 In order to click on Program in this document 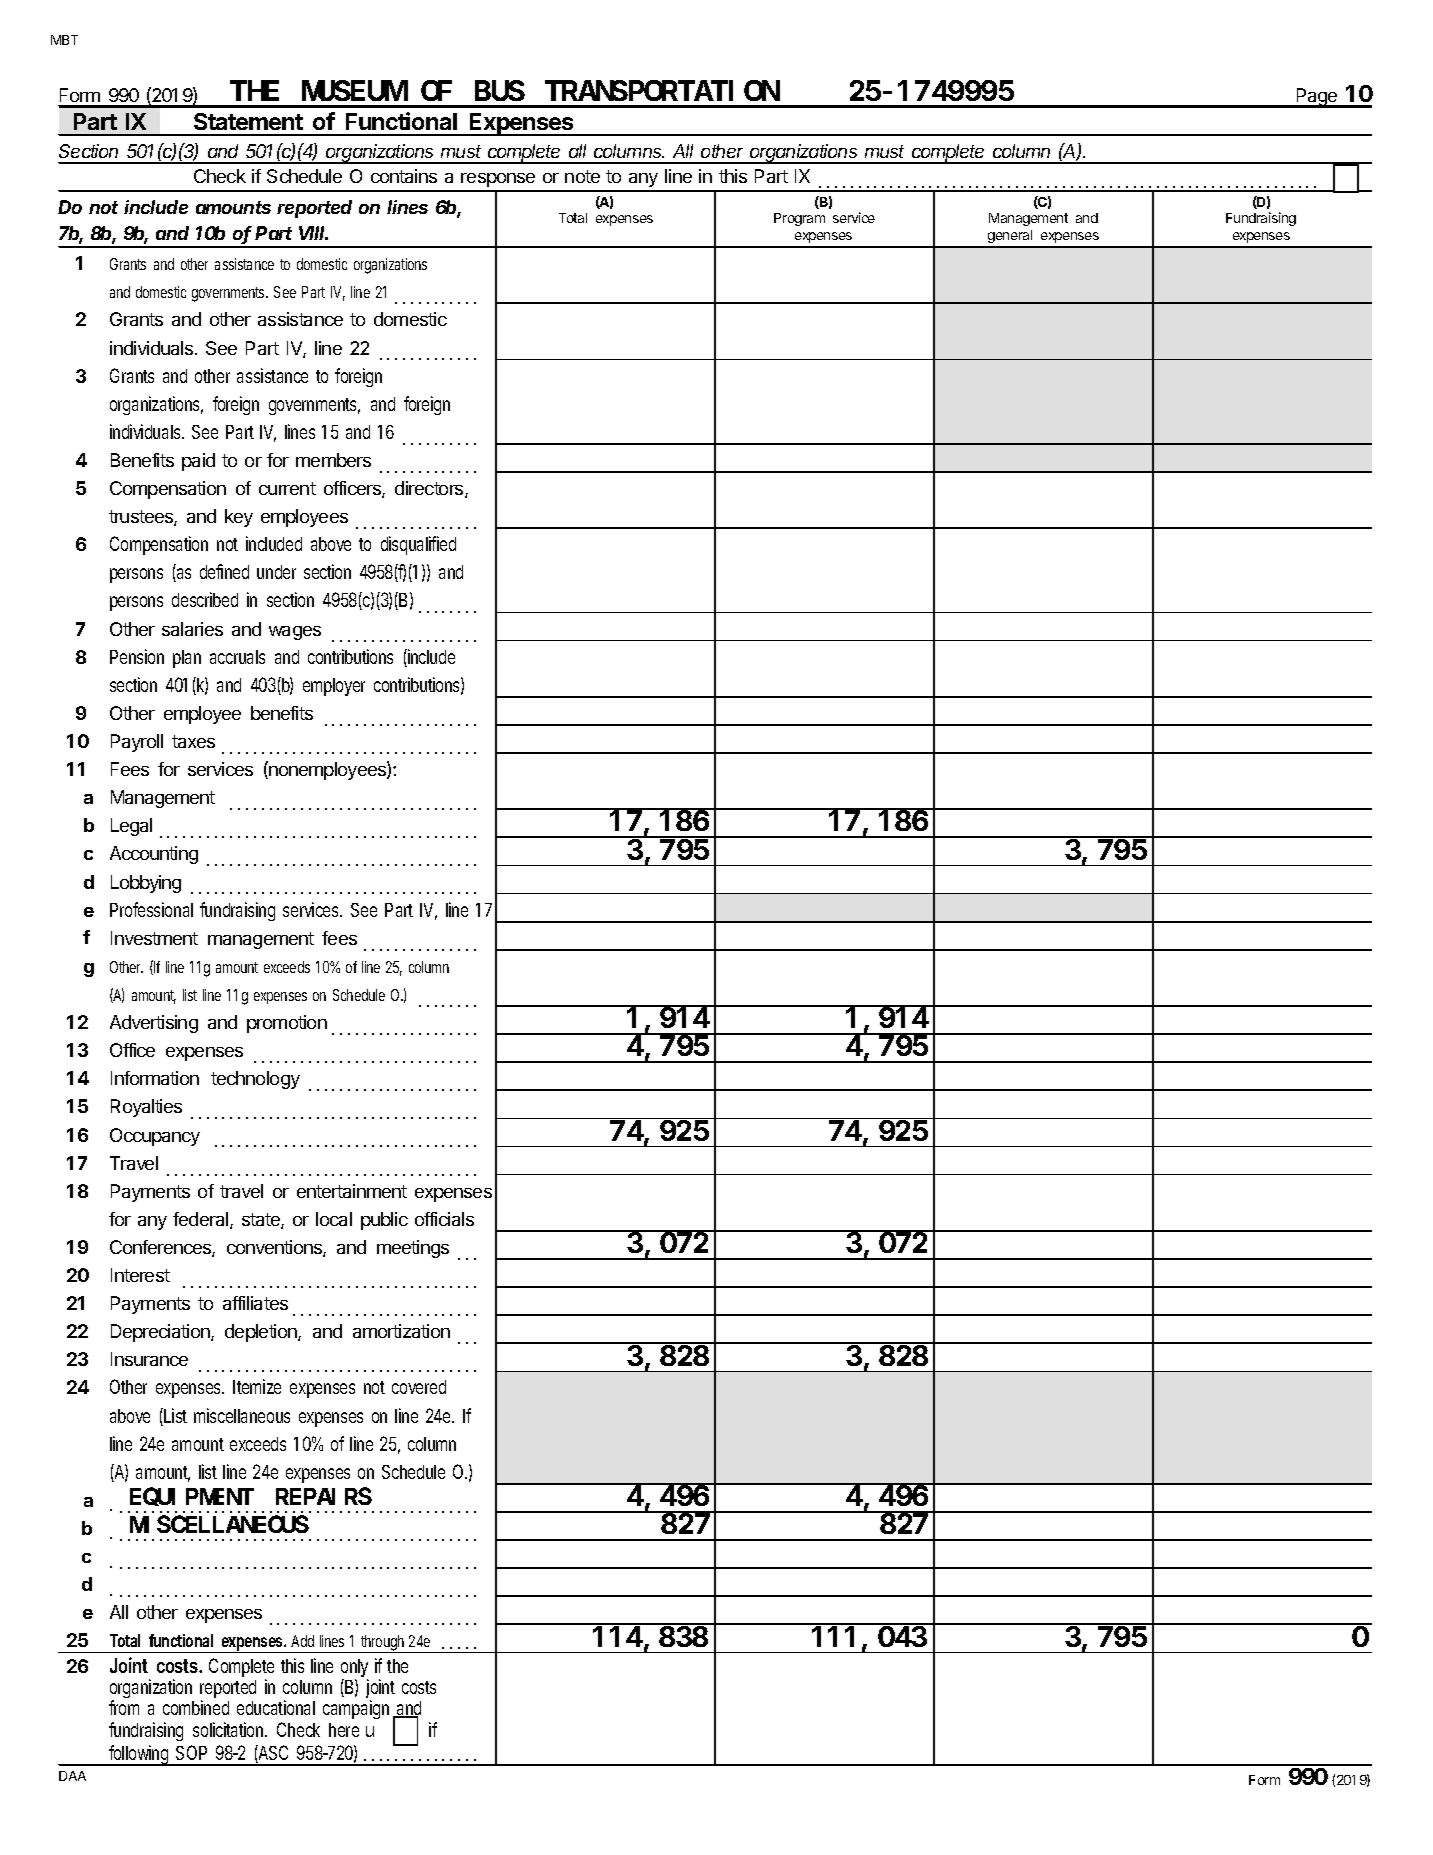, I will do `click(799, 219)`.
